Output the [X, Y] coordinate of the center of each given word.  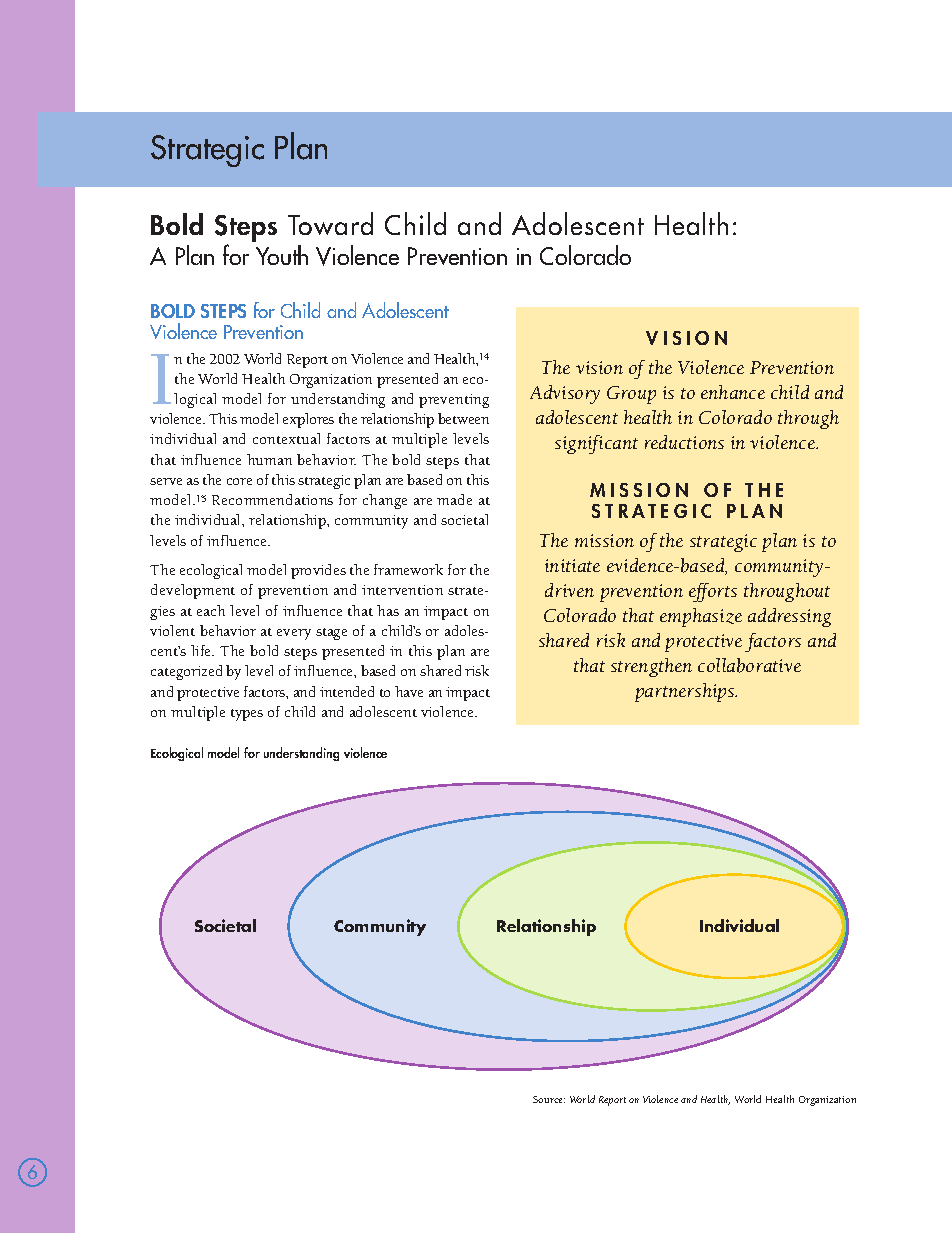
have [409, 691]
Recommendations [272, 499]
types [247, 715]
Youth [282, 255]
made [454, 499]
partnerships [686, 692]
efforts [713, 592]
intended [347, 691]
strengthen [651, 667]
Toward [330, 223]
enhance [733, 392]
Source [549, 1099]
